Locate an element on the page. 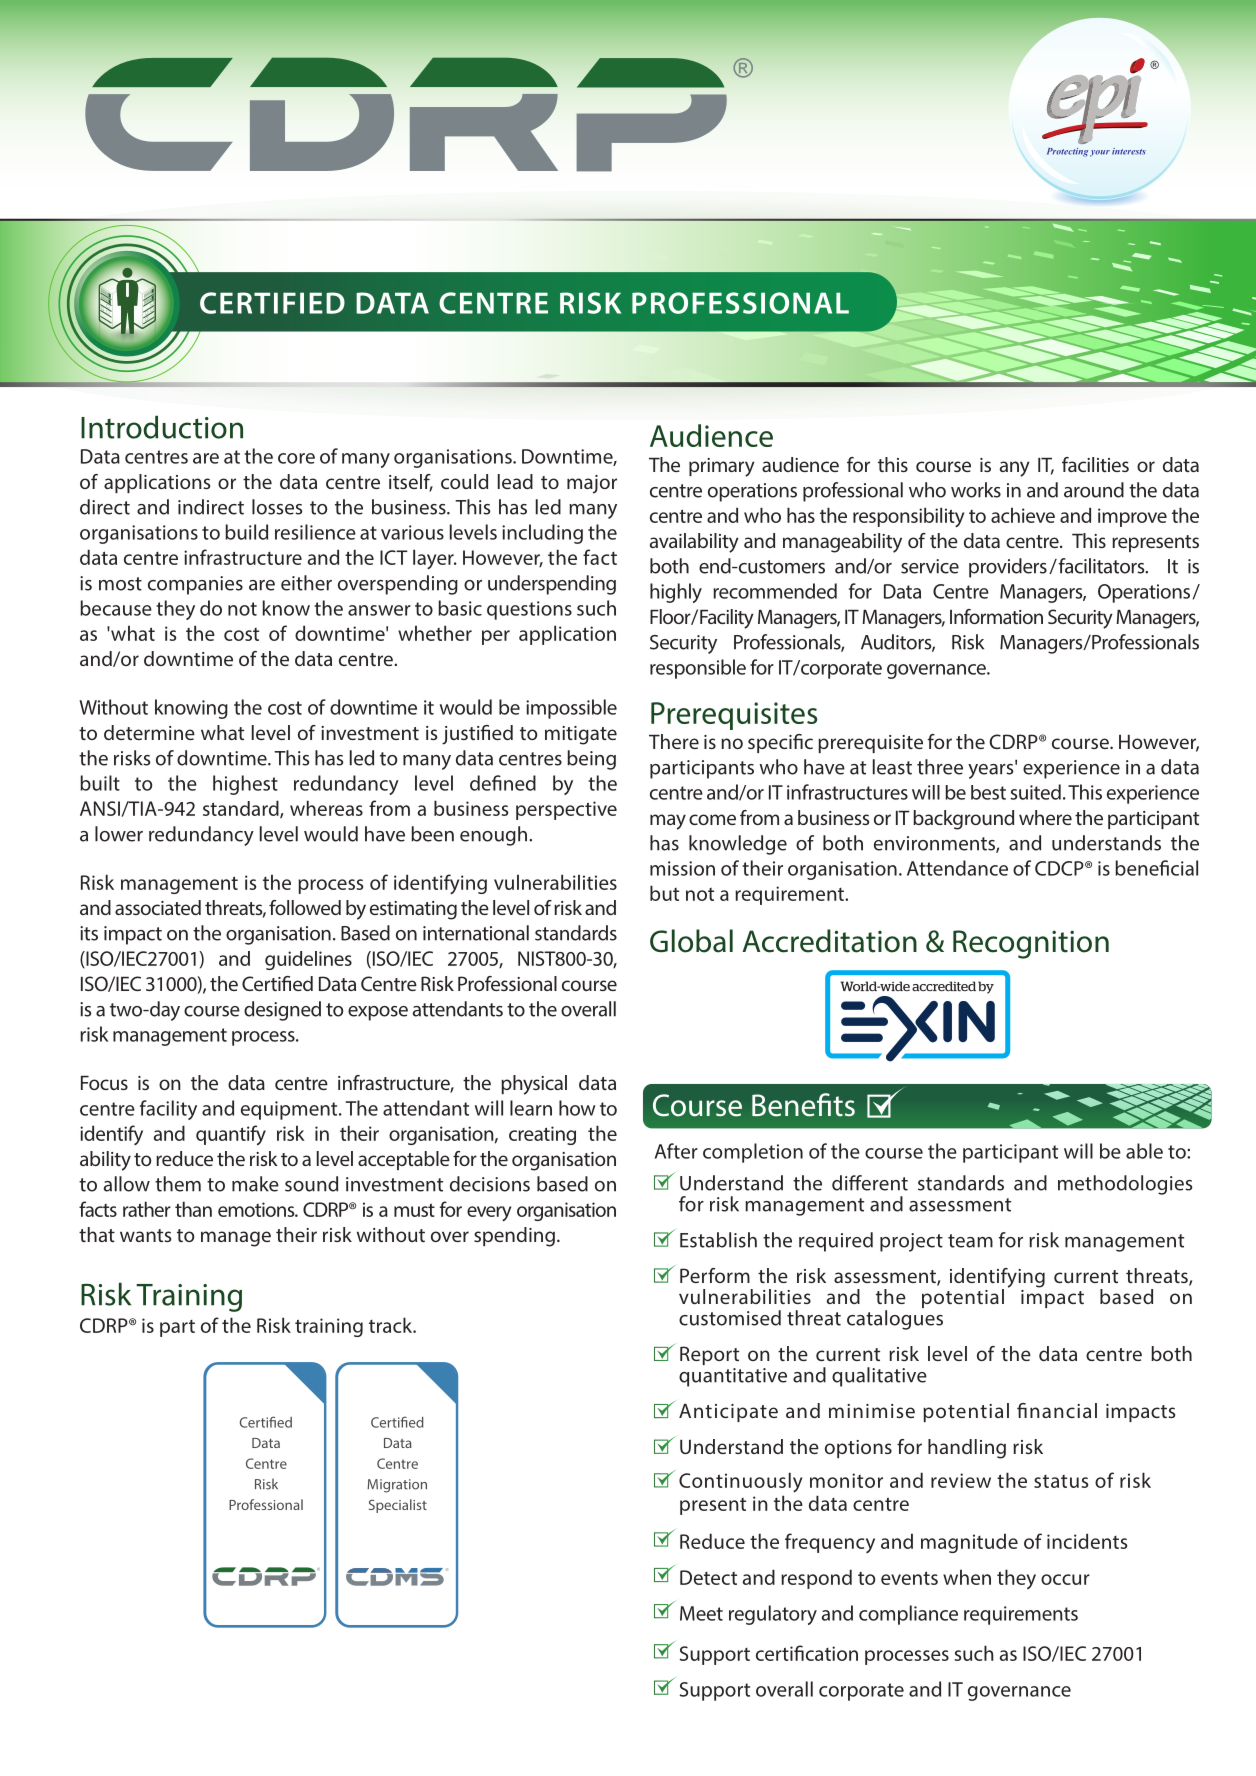  core is located at coordinates (296, 458).
